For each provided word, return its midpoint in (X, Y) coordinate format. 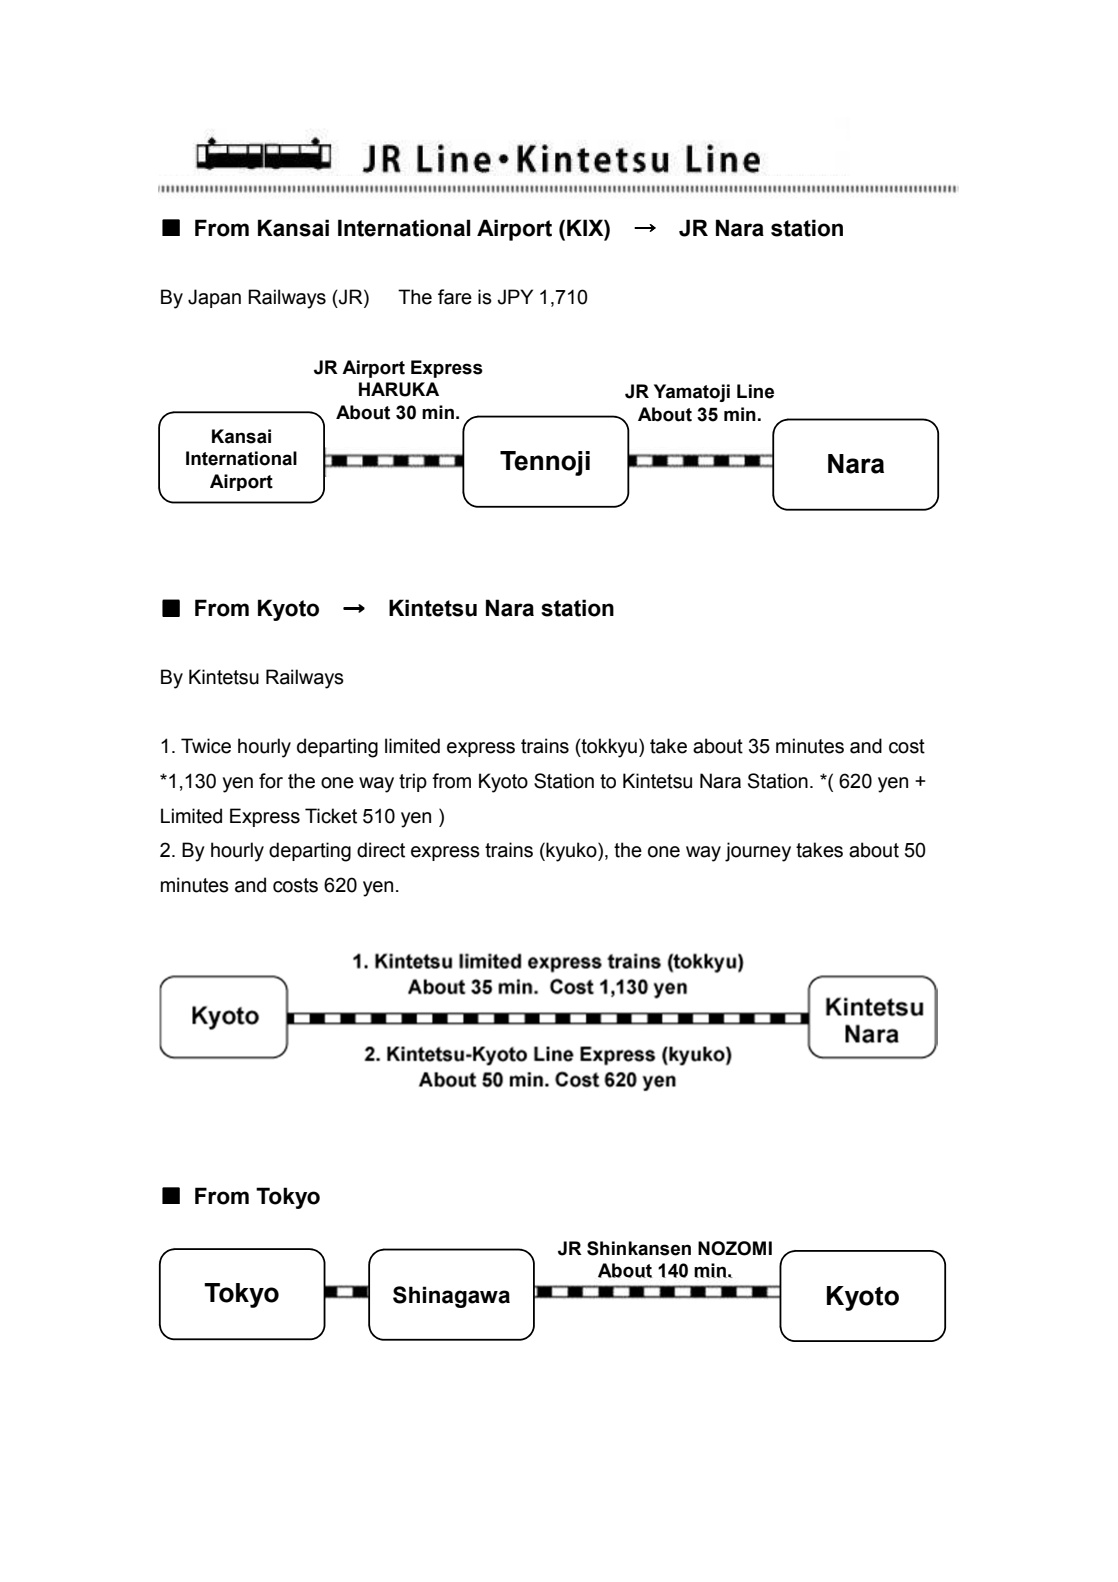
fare (455, 297)
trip (413, 782)
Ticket (331, 816)
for (271, 781)
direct (381, 850)
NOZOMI (735, 1248)
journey (758, 852)
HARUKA (399, 389)
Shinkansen (639, 1248)
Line (755, 391)
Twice (206, 746)
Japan (214, 298)
